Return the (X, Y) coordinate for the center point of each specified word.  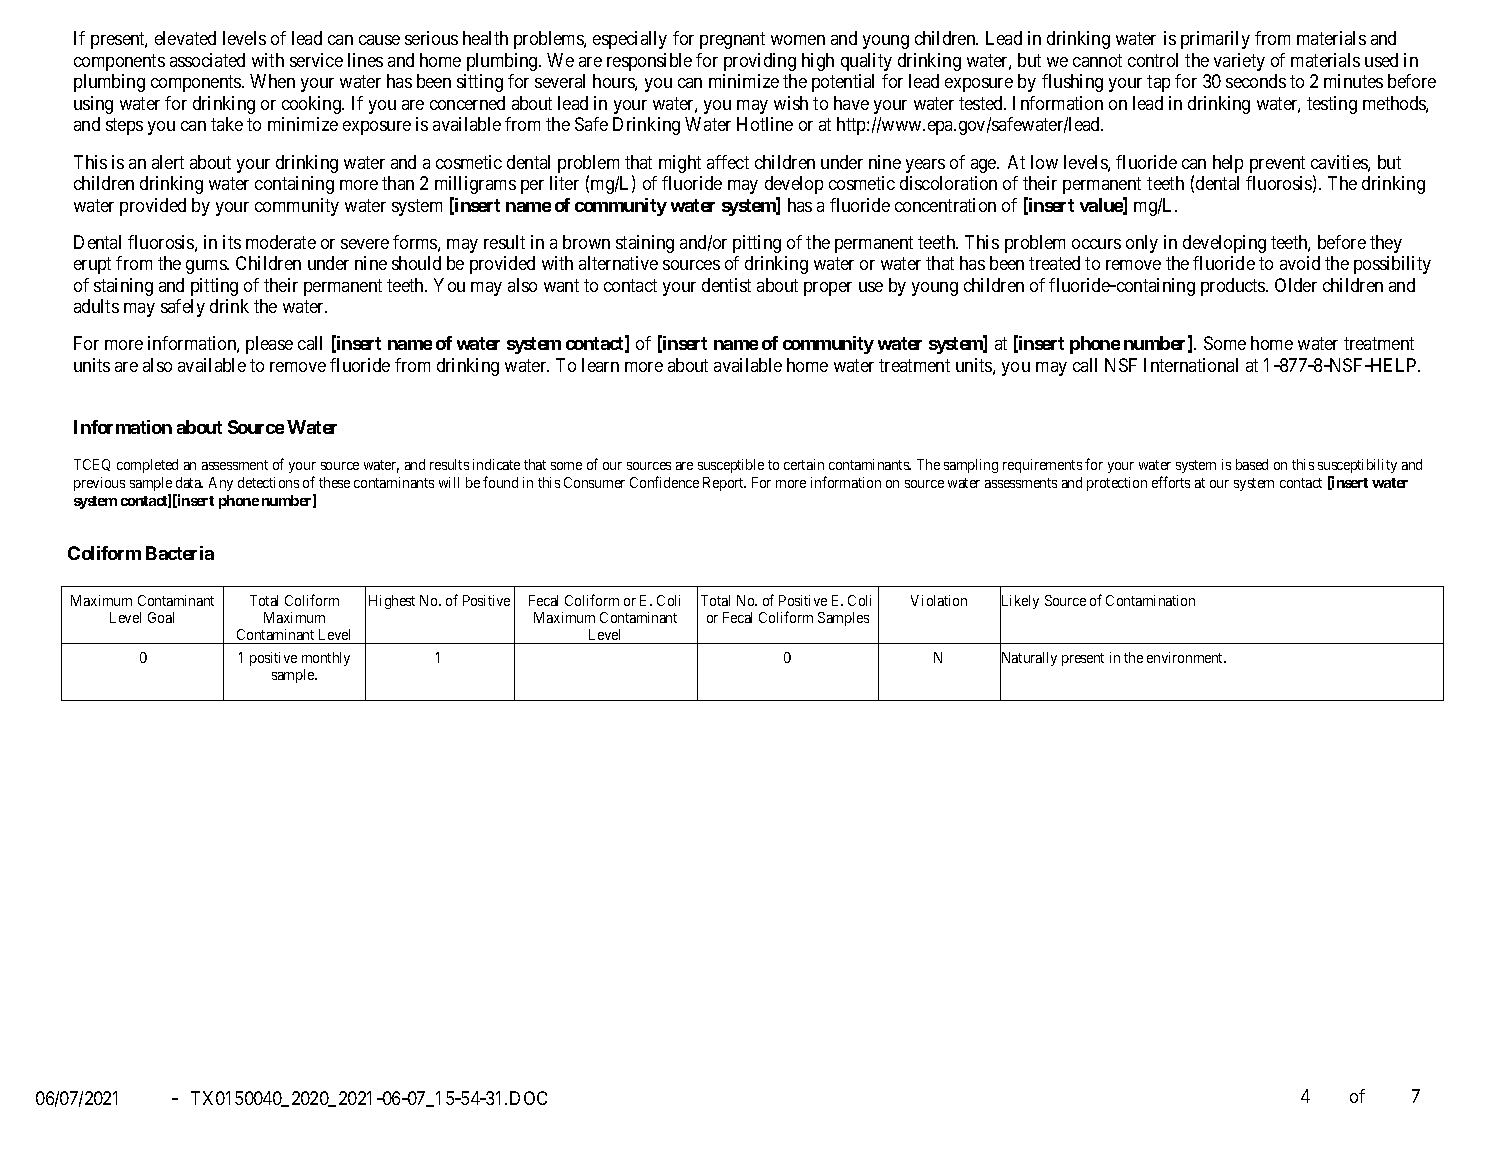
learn (600, 365)
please (269, 345)
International (1191, 365)
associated (207, 60)
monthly (326, 659)
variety (1239, 62)
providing (760, 62)
